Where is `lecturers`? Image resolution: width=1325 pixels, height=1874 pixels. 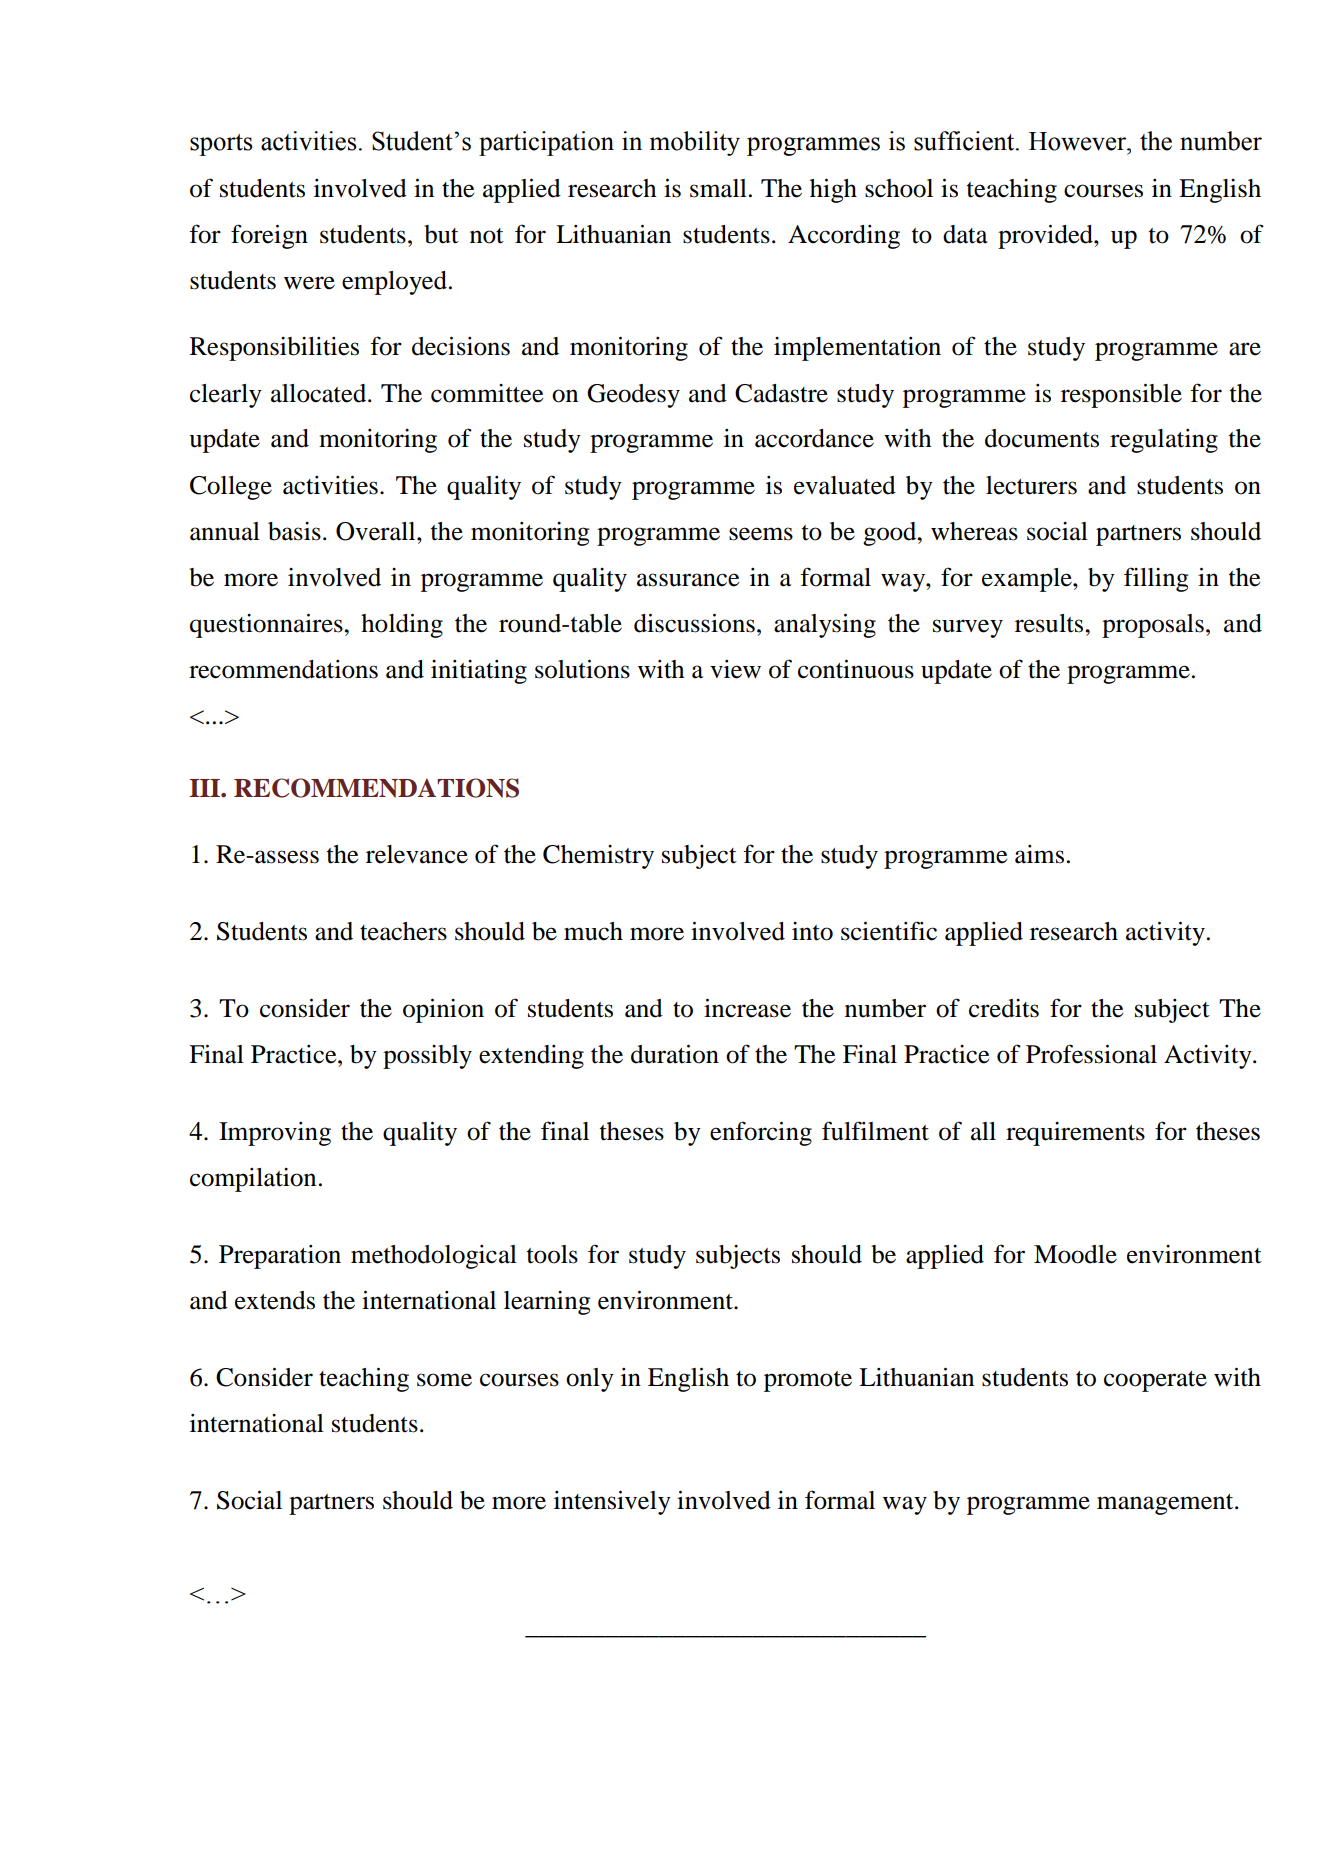 lecturers is located at coordinates (1031, 485).
